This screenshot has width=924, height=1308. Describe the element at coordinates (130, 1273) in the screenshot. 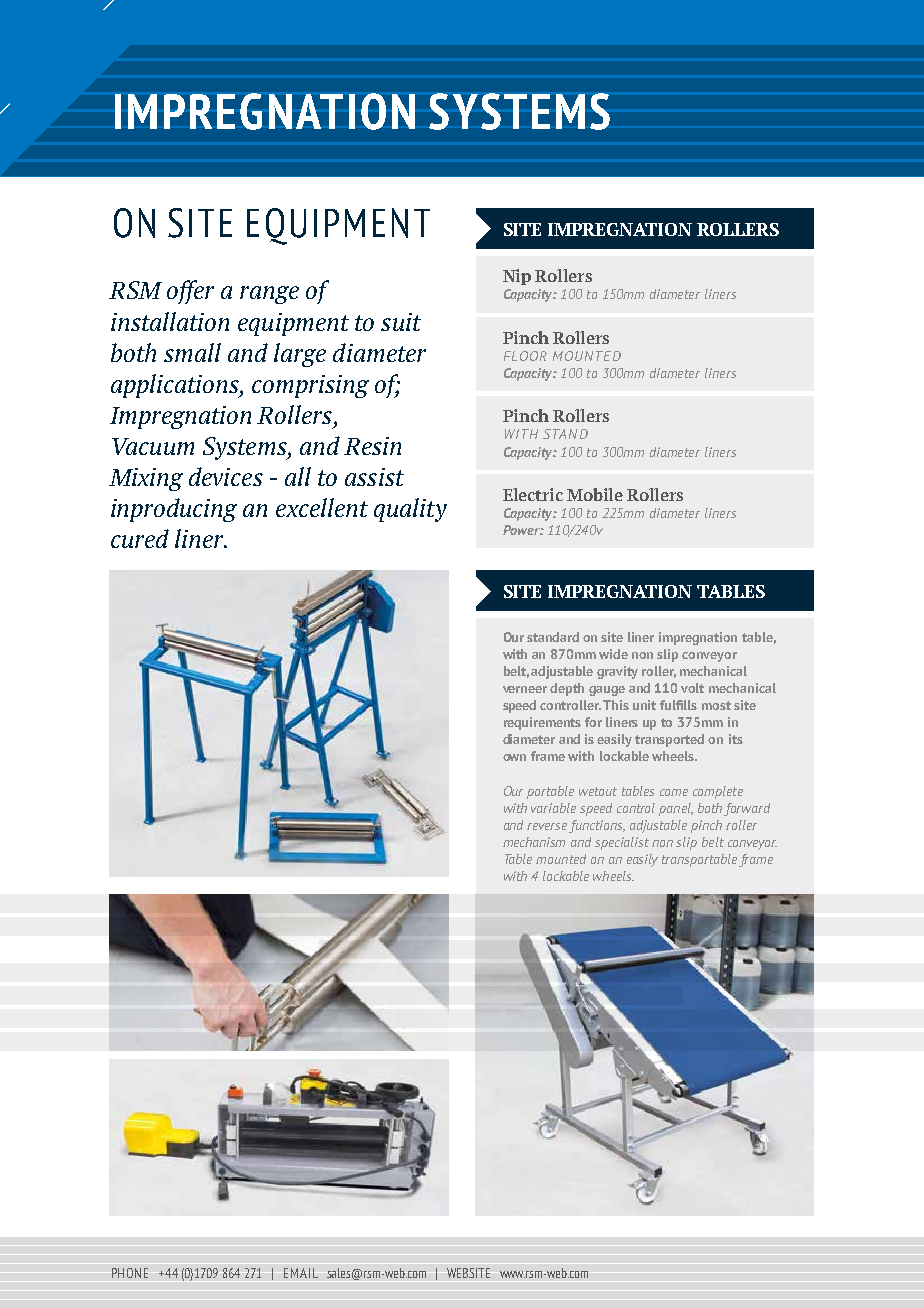

I see `PHONE` at that location.
